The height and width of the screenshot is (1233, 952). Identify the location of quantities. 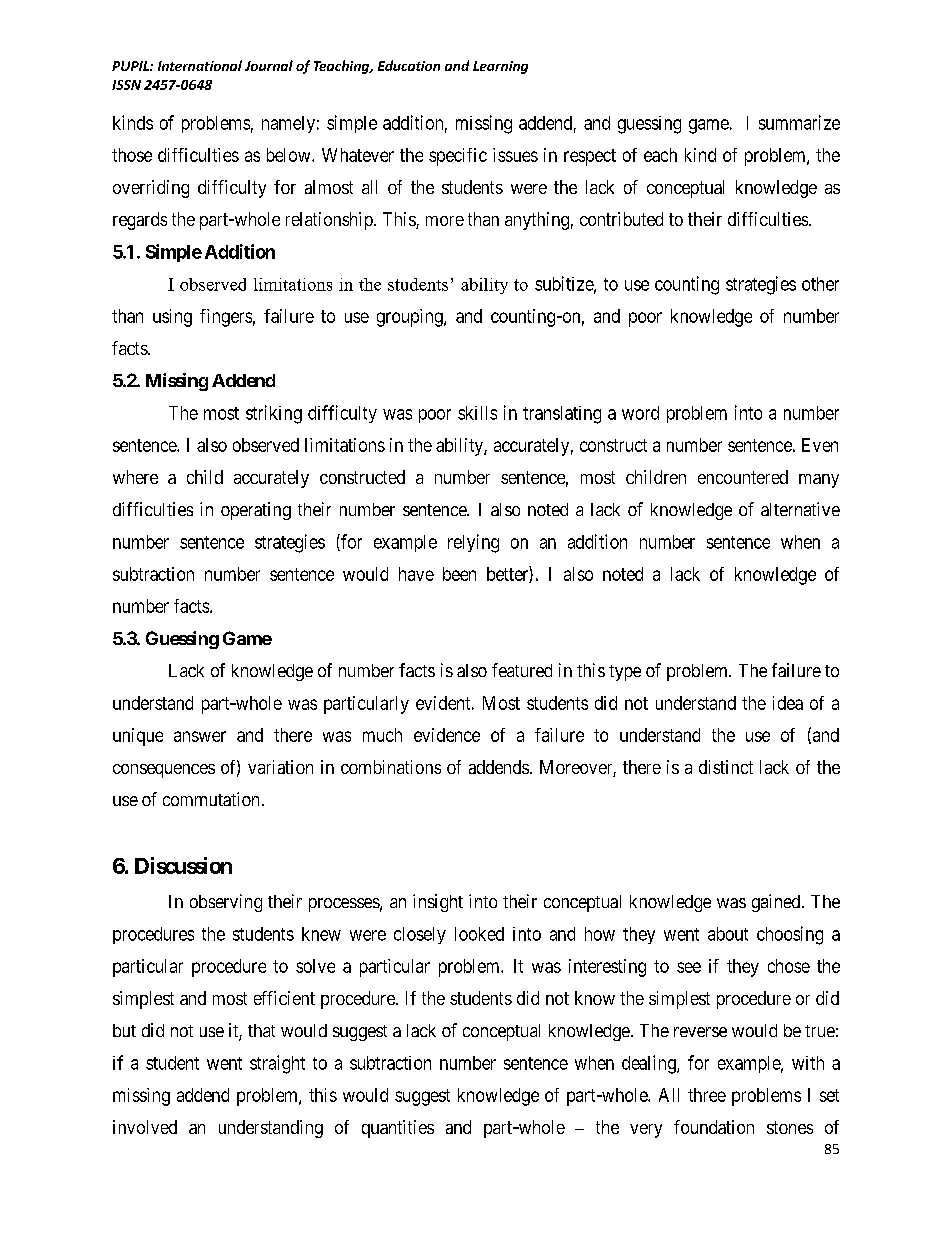
(398, 1129).
